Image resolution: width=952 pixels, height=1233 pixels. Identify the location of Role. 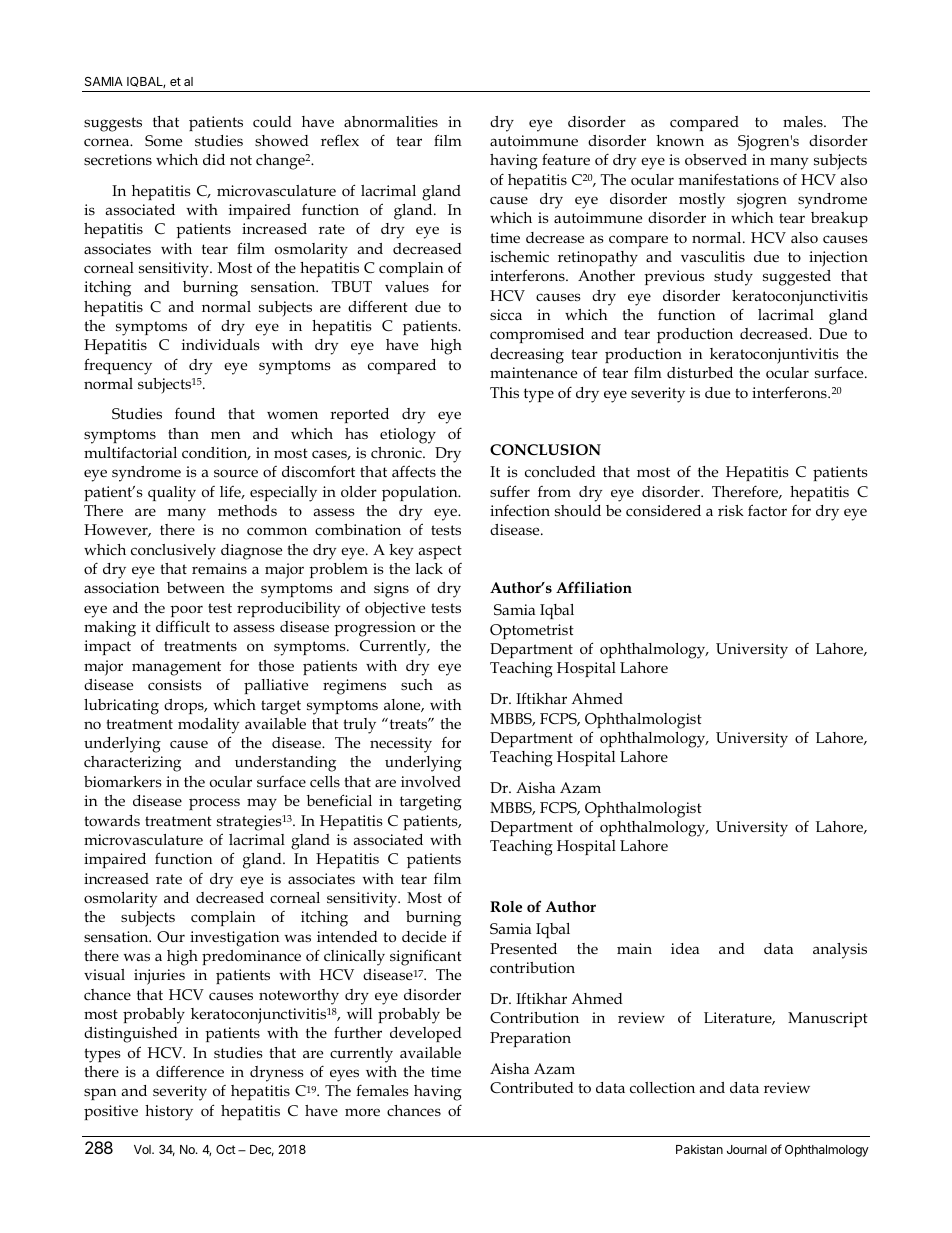
(506, 907).
